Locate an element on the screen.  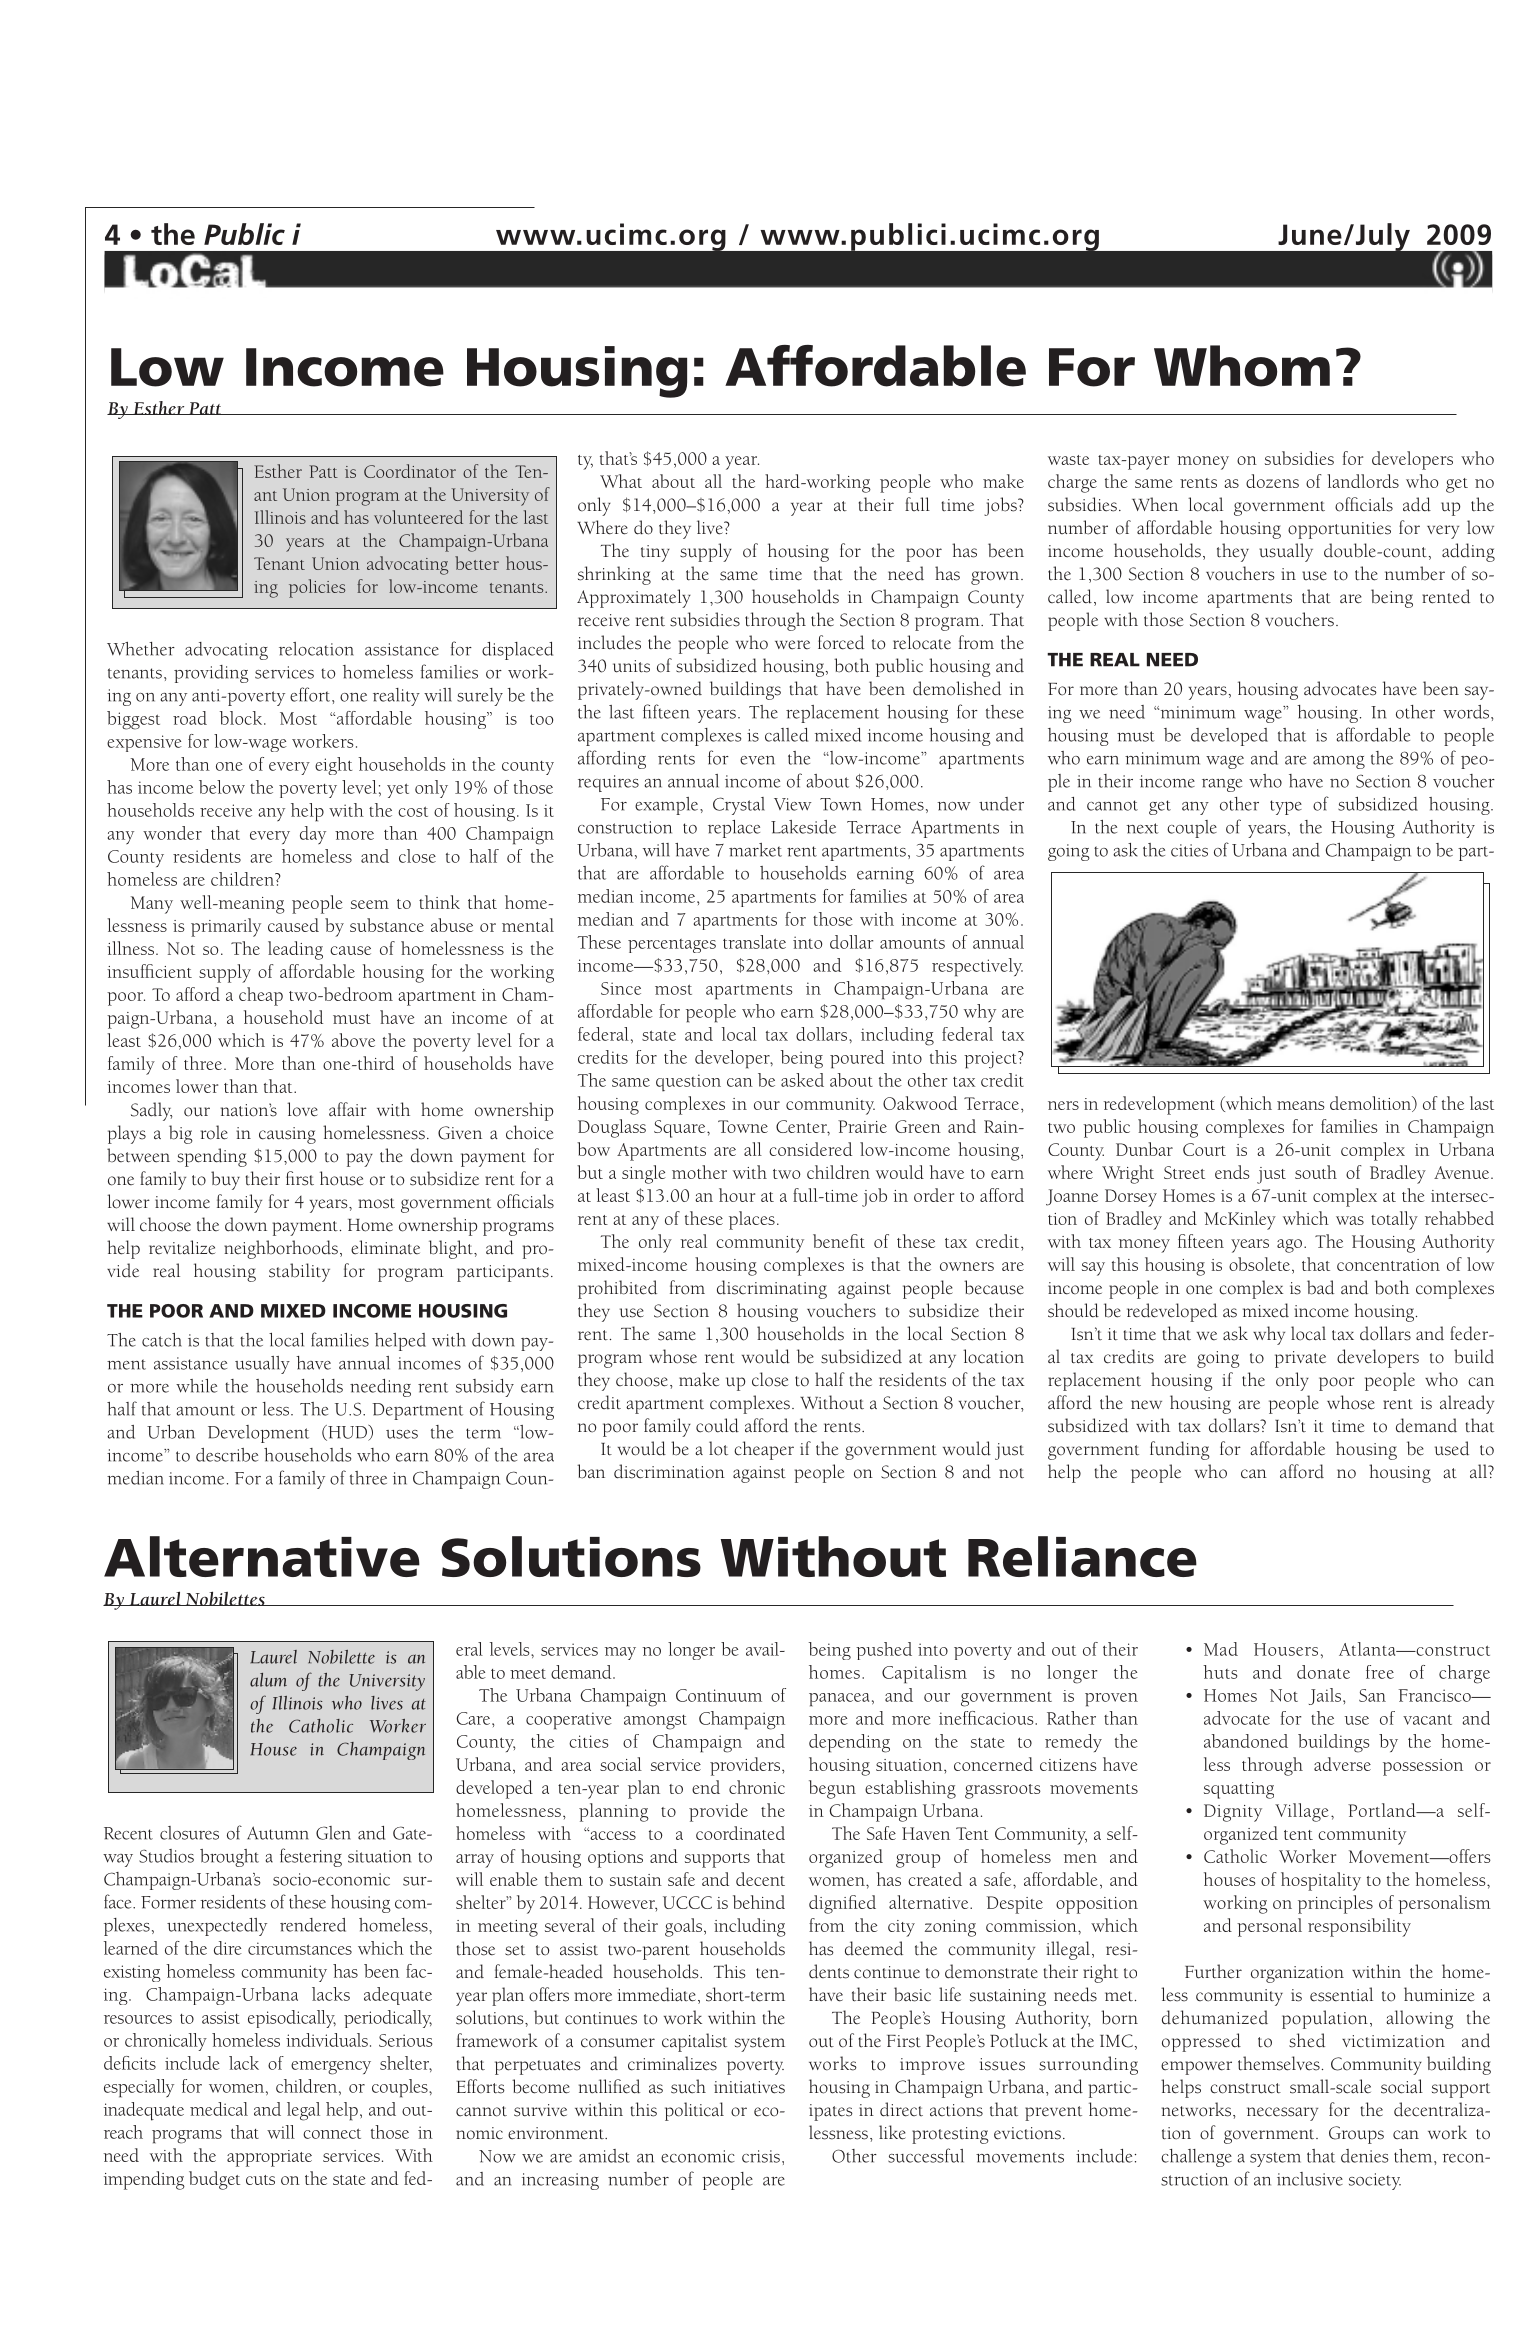
What is located at coordinates (621, 481).
